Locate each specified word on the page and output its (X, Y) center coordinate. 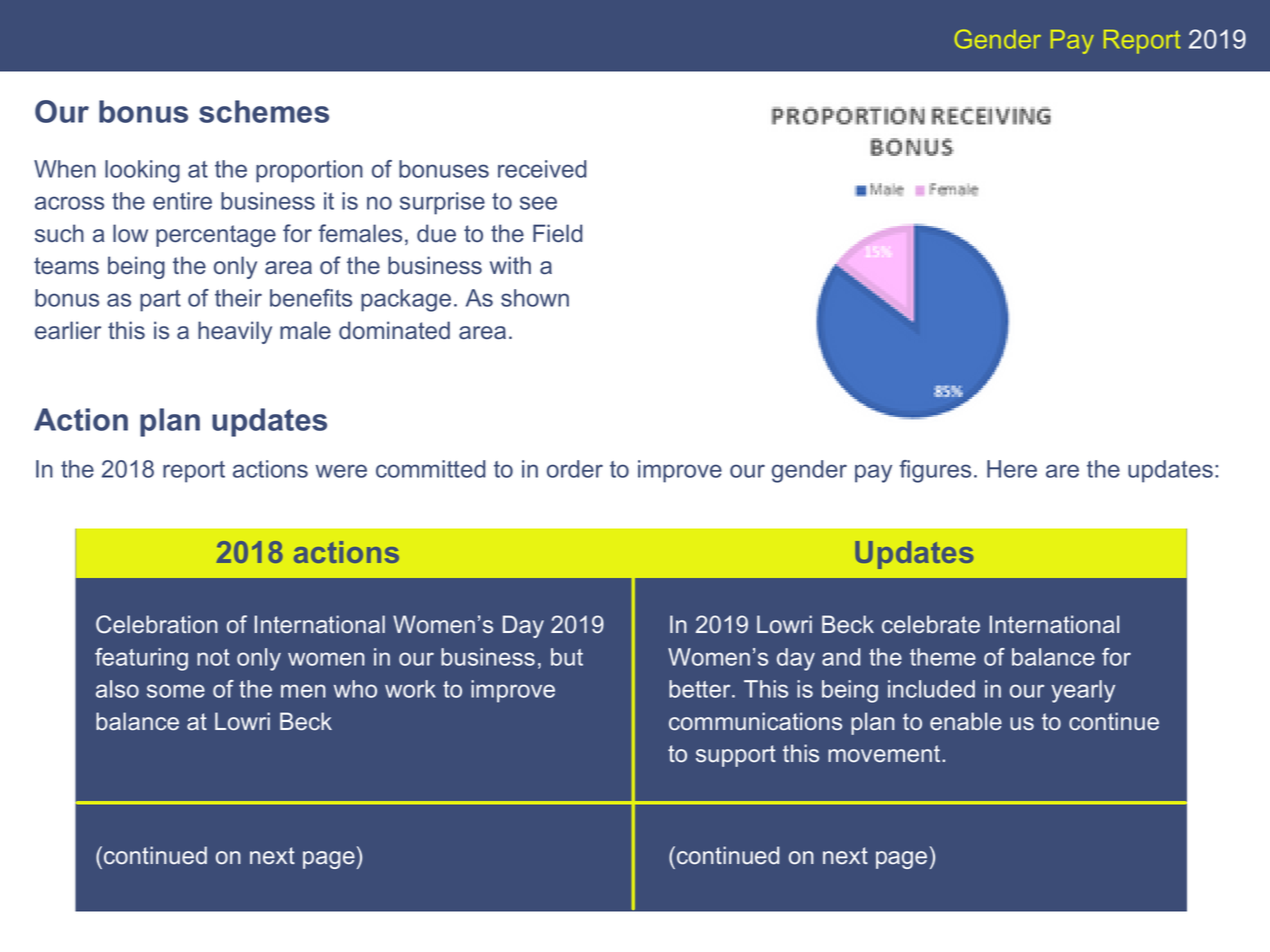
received (542, 169)
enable (966, 721)
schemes (264, 111)
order (575, 469)
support (736, 756)
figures (935, 471)
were (341, 471)
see (538, 203)
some (176, 691)
